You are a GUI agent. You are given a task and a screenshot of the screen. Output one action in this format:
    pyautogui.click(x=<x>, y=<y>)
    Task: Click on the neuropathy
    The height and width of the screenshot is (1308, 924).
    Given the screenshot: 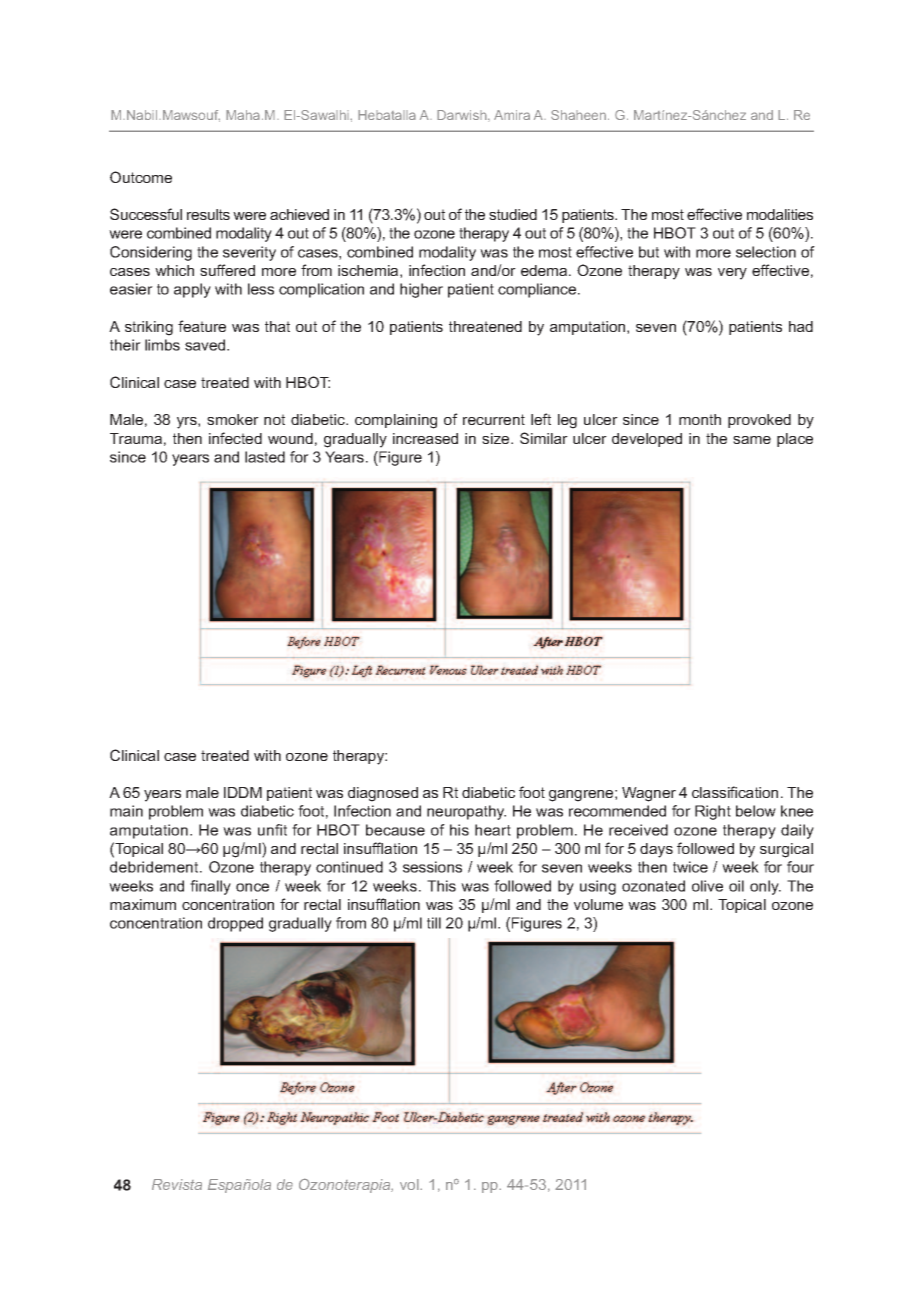 What is the action you would take?
    pyautogui.click(x=466, y=812)
